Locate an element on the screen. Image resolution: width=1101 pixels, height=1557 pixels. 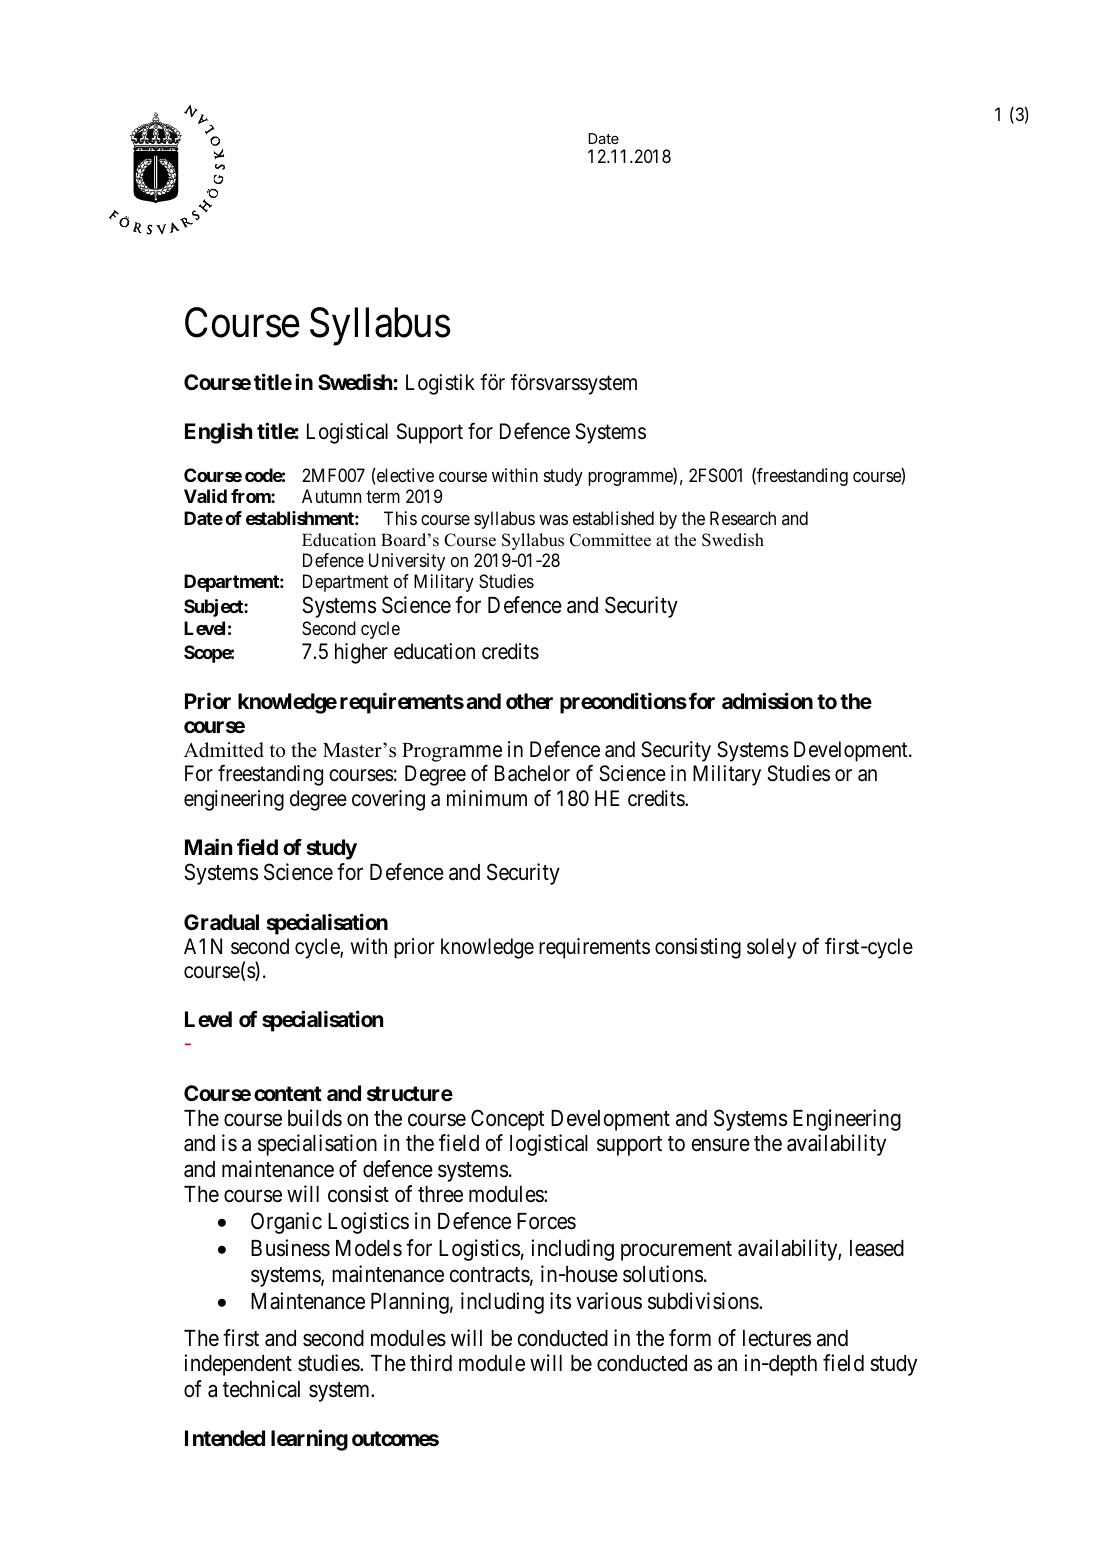
Gradual is located at coordinates (221, 922).
